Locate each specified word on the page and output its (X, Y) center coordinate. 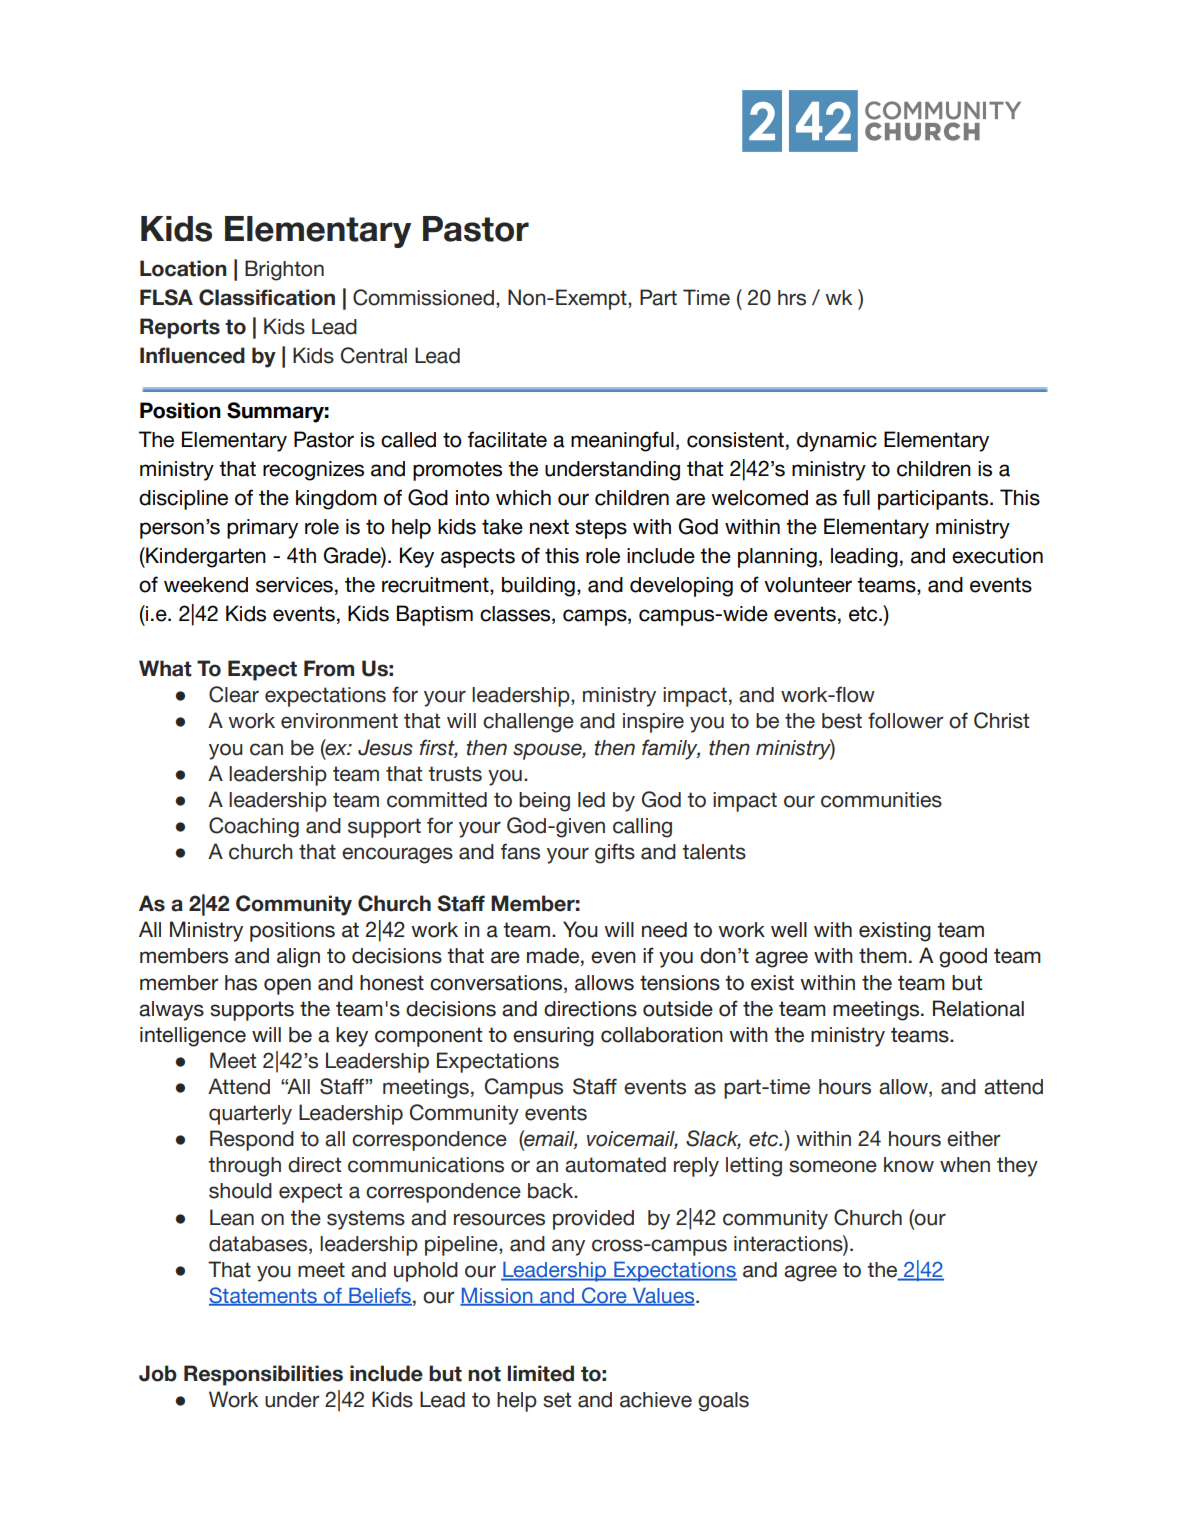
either (973, 1139)
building (538, 587)
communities (881, 800)
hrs (792, 298)
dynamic (837, 442)
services (294, 585)
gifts (615, 853)
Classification (267, 297)
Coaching (254, 827)
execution (997, 556)
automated (615, 1165)
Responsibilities (263, 1375)
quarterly (250, 1115)
